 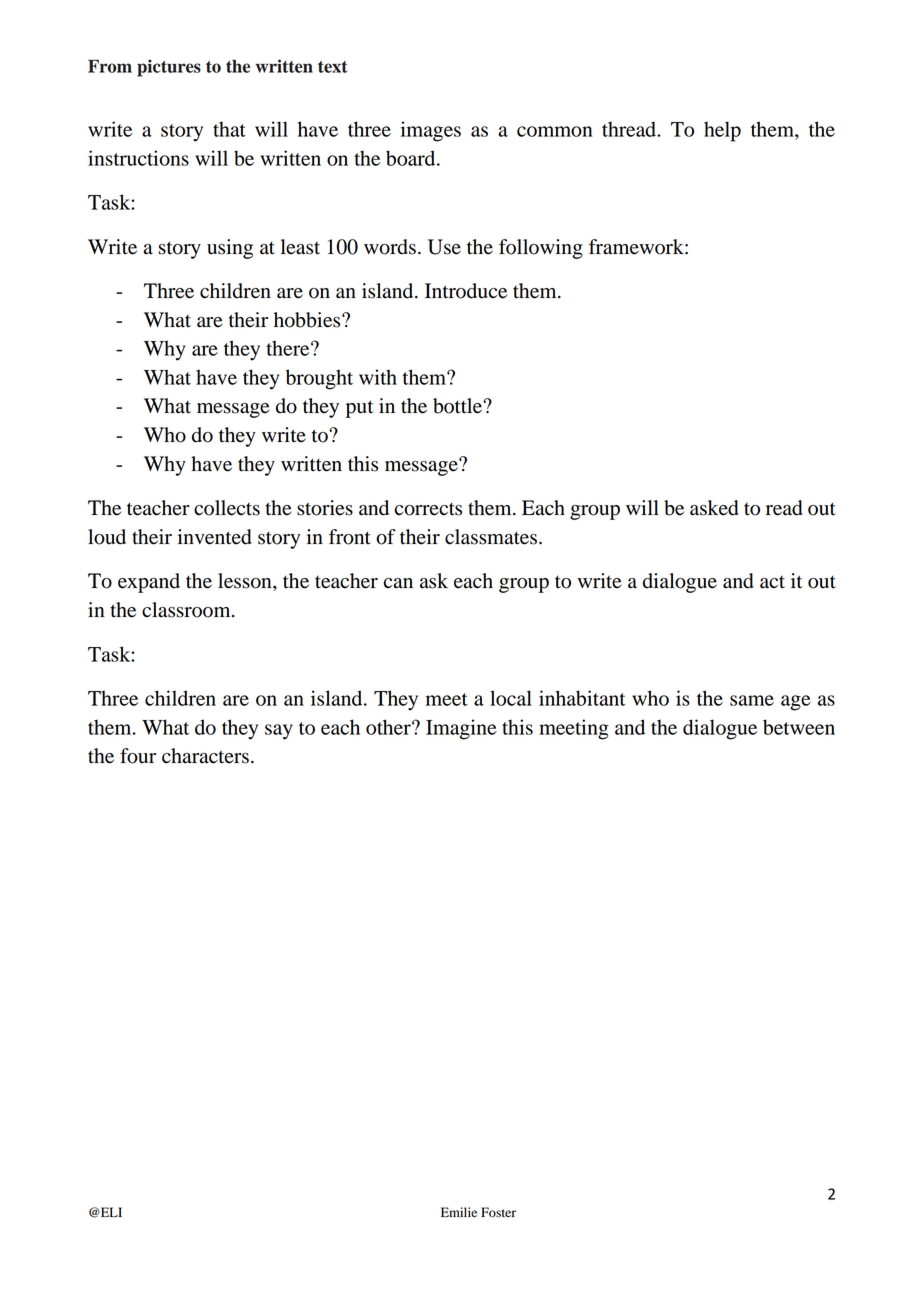 What do you see at coordinates (169, 68) in the document?
I see `pictures` at bounding box center [169, 68].
